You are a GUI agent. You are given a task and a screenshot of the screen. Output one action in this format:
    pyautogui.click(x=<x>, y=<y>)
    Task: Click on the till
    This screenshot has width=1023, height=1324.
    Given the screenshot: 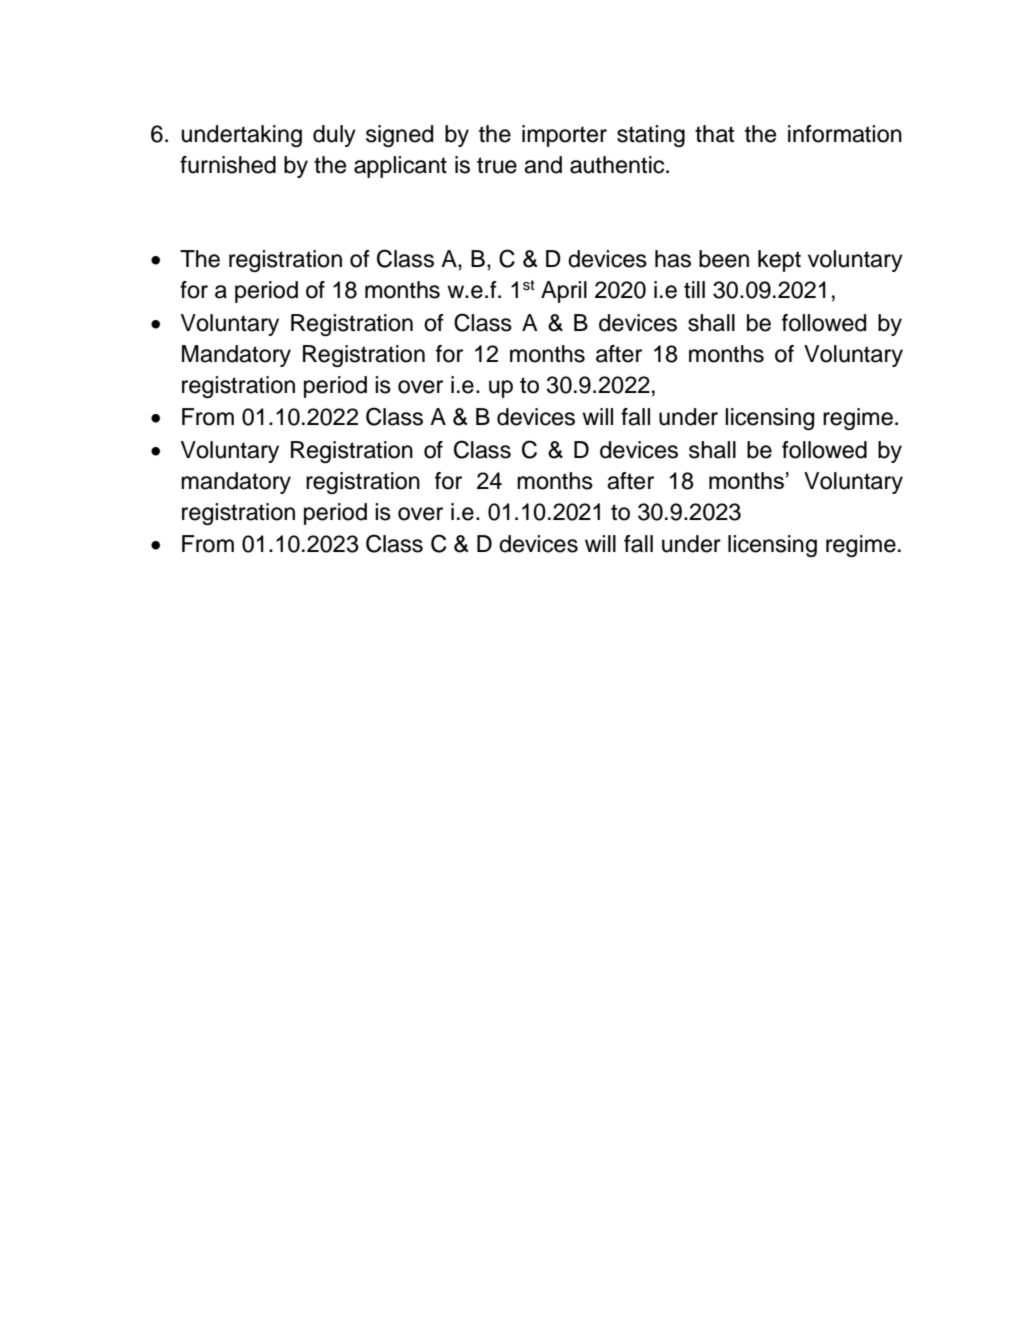 What is the action you would take?
    pyautogui.click(x=694, y=289)
